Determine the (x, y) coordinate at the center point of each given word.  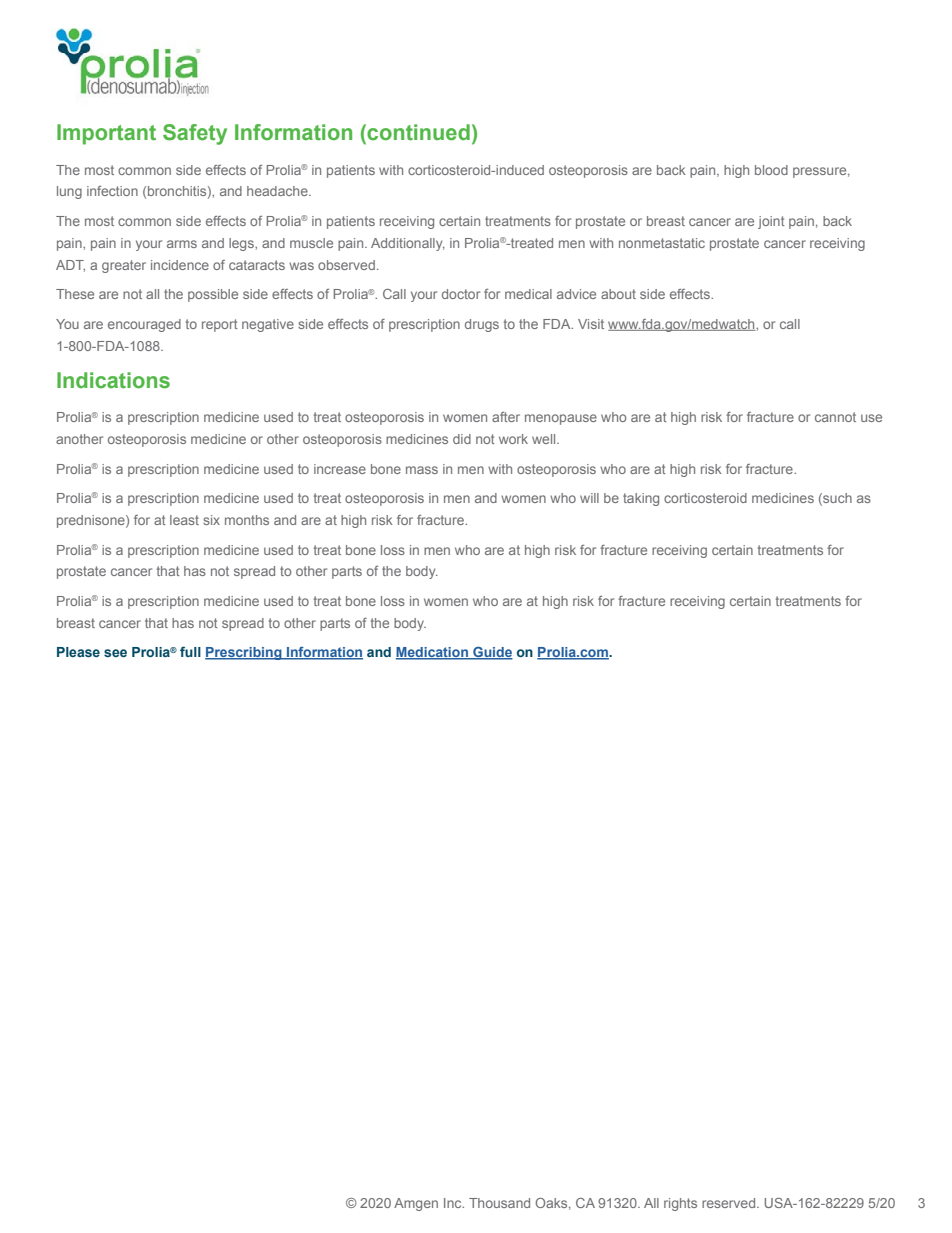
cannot (835, 417)
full (190, 651)
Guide (492, 653)
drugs (482, 325)
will (589, 498)
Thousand (499, 1203)
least (184, 520)
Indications (113, 380)
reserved (730, 1203)
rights (680, 1204)
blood (771, 170)
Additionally (408, 244)
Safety (195, 134)
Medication (433, 653)
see (115, 653)
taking (641, 499)
